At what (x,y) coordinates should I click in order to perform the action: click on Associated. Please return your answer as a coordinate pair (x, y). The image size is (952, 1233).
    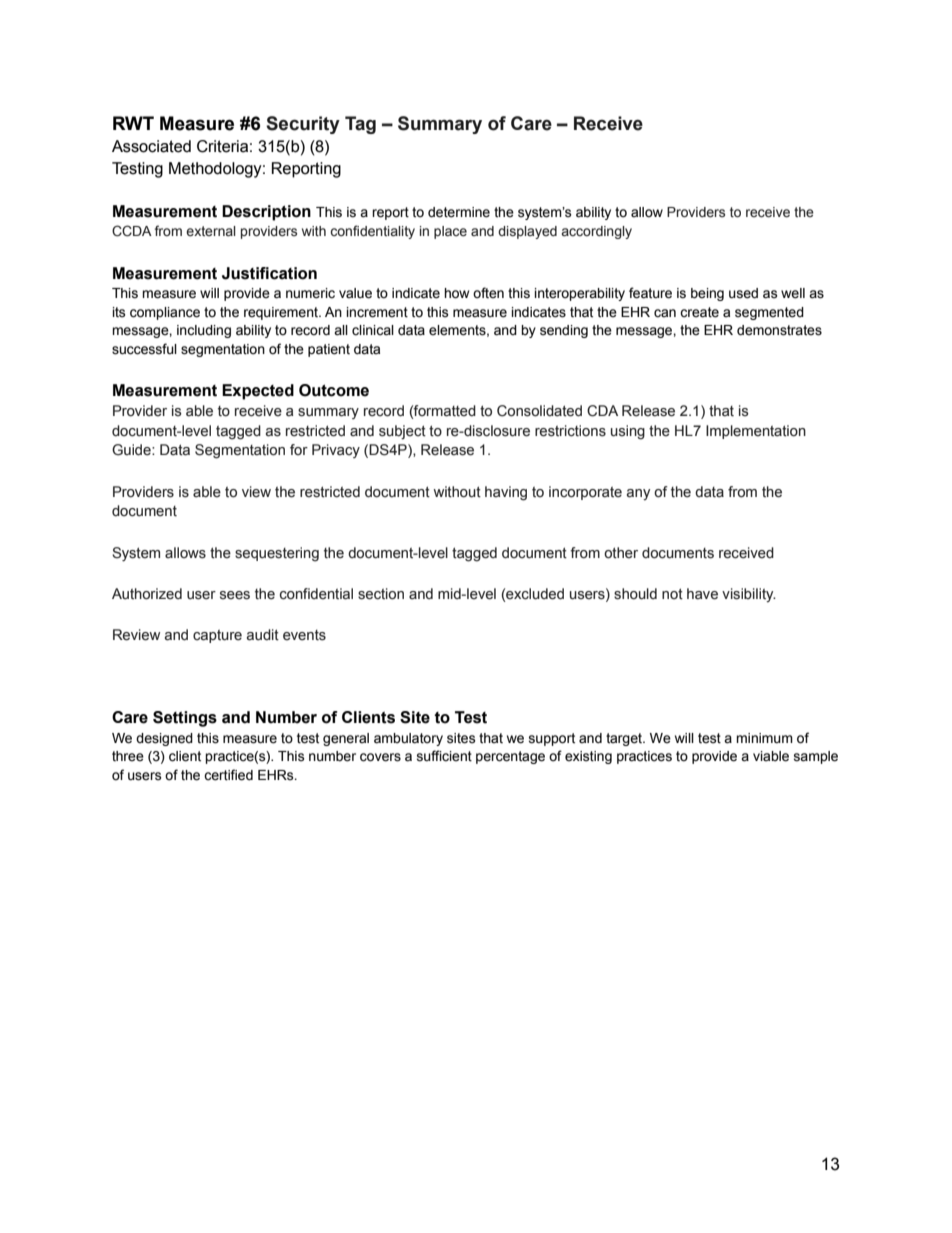
    Looking at the image, I should click on (151, 146).
